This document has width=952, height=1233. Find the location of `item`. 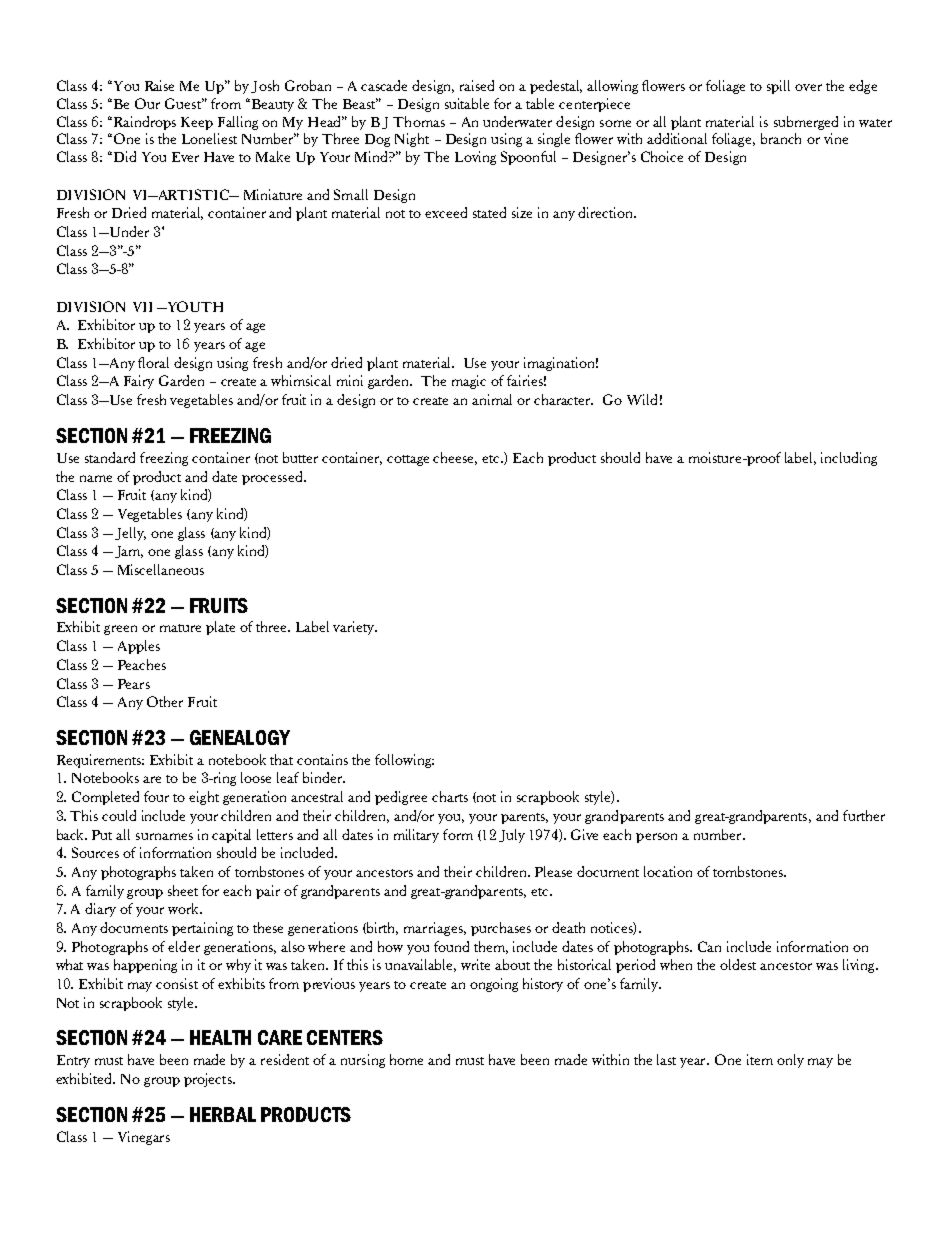

item is located at coordinates (760, 1059).
